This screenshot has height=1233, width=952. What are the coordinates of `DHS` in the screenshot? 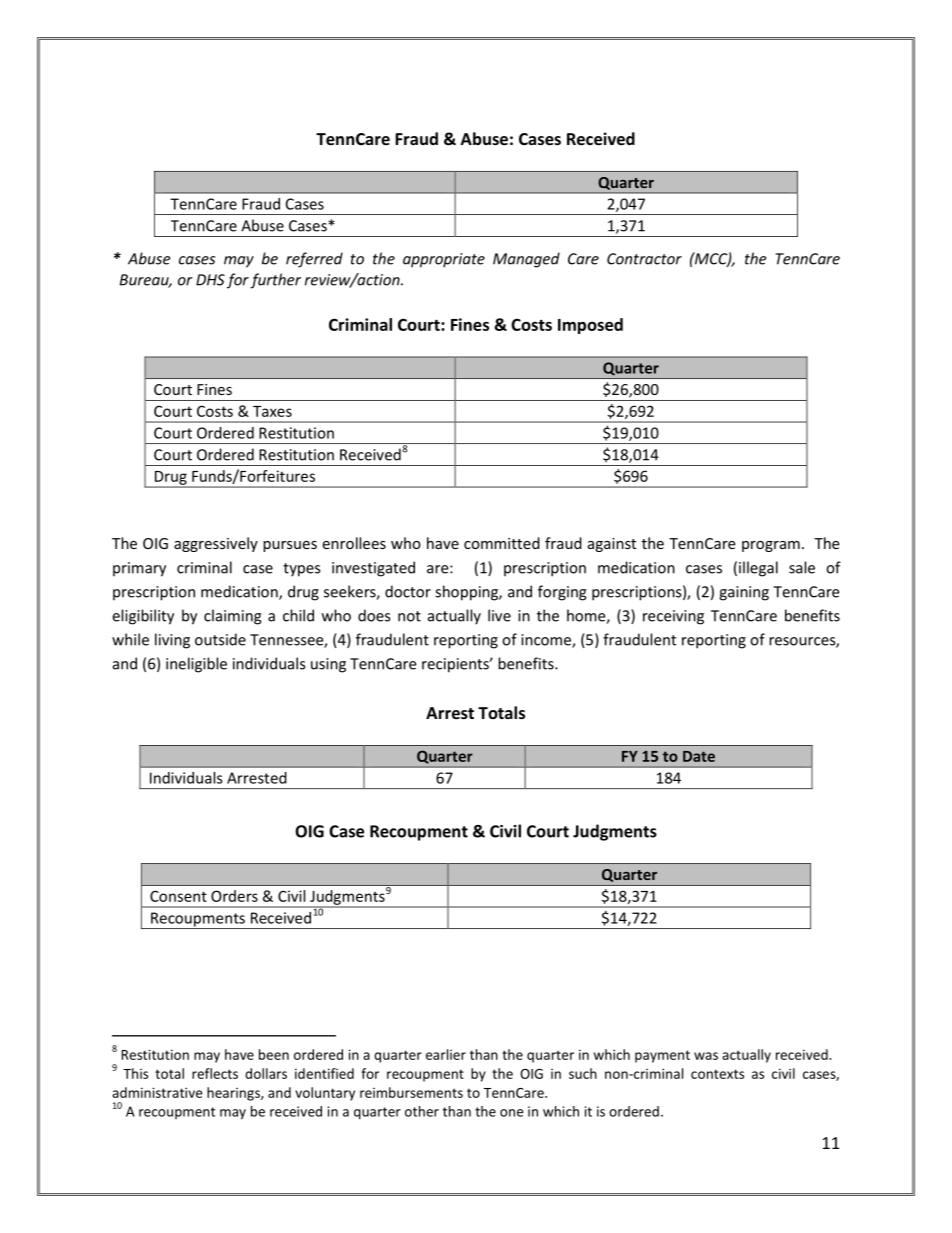 It's located at (210, 280).
